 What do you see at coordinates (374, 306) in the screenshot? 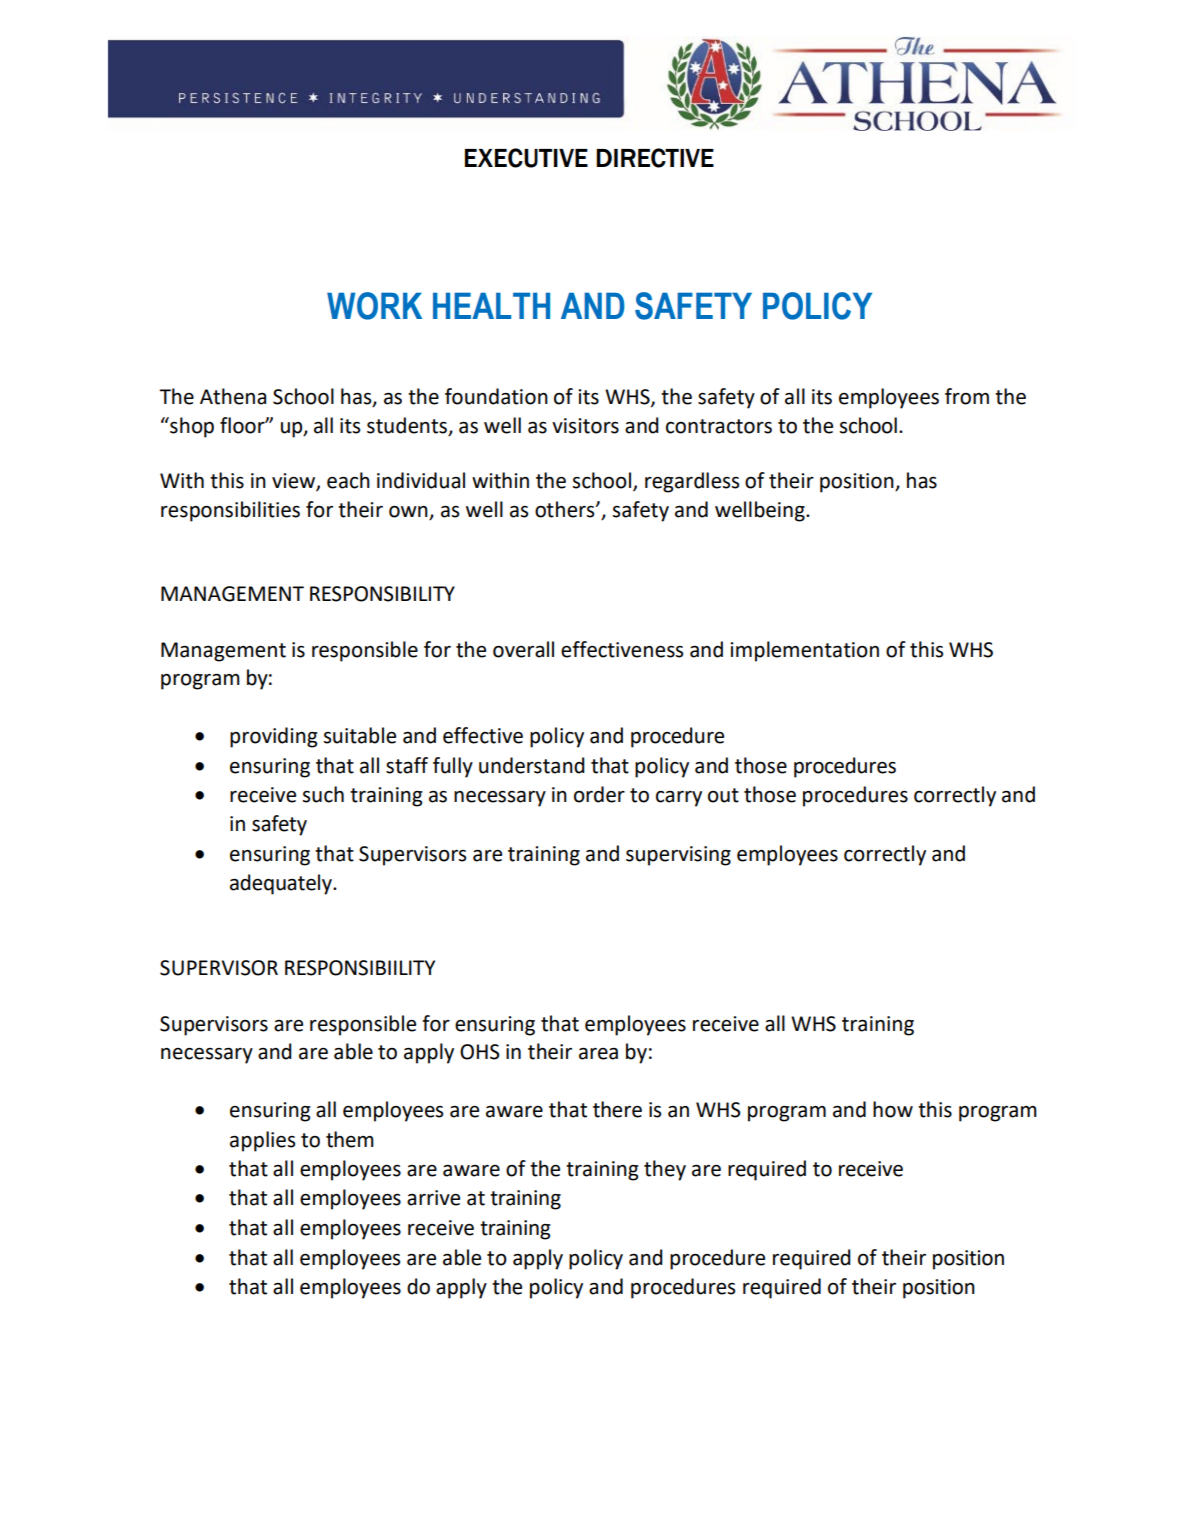
I see `WORK` at bounding box center [374, 306].
